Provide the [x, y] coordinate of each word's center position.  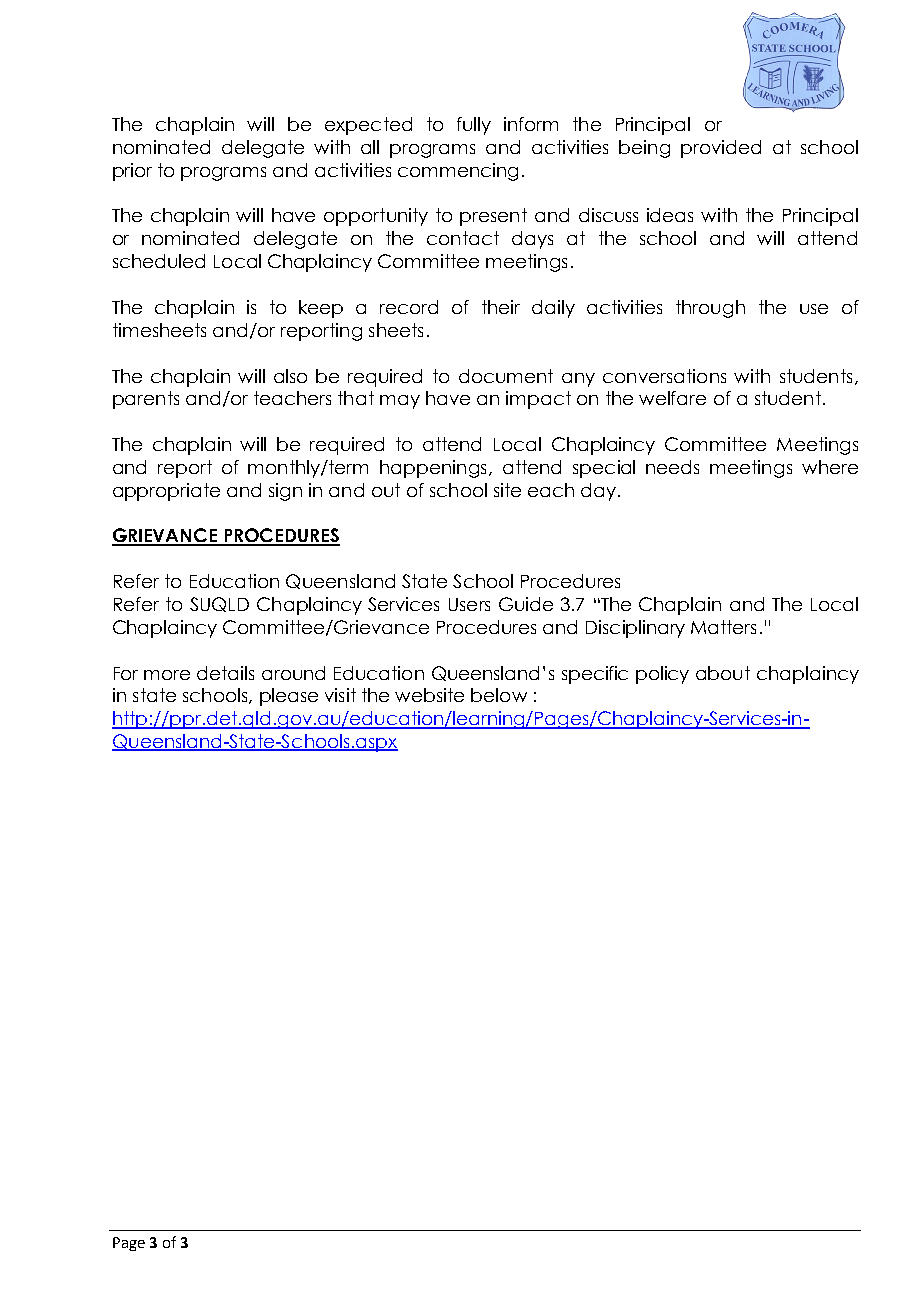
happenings [433, 469]
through [710, 309]
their [501, 307]
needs [672, 467]
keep [321, 309]
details [225, 673]
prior [132, 172]
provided [721, 149]
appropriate [166, 492]
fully [474, 126]
